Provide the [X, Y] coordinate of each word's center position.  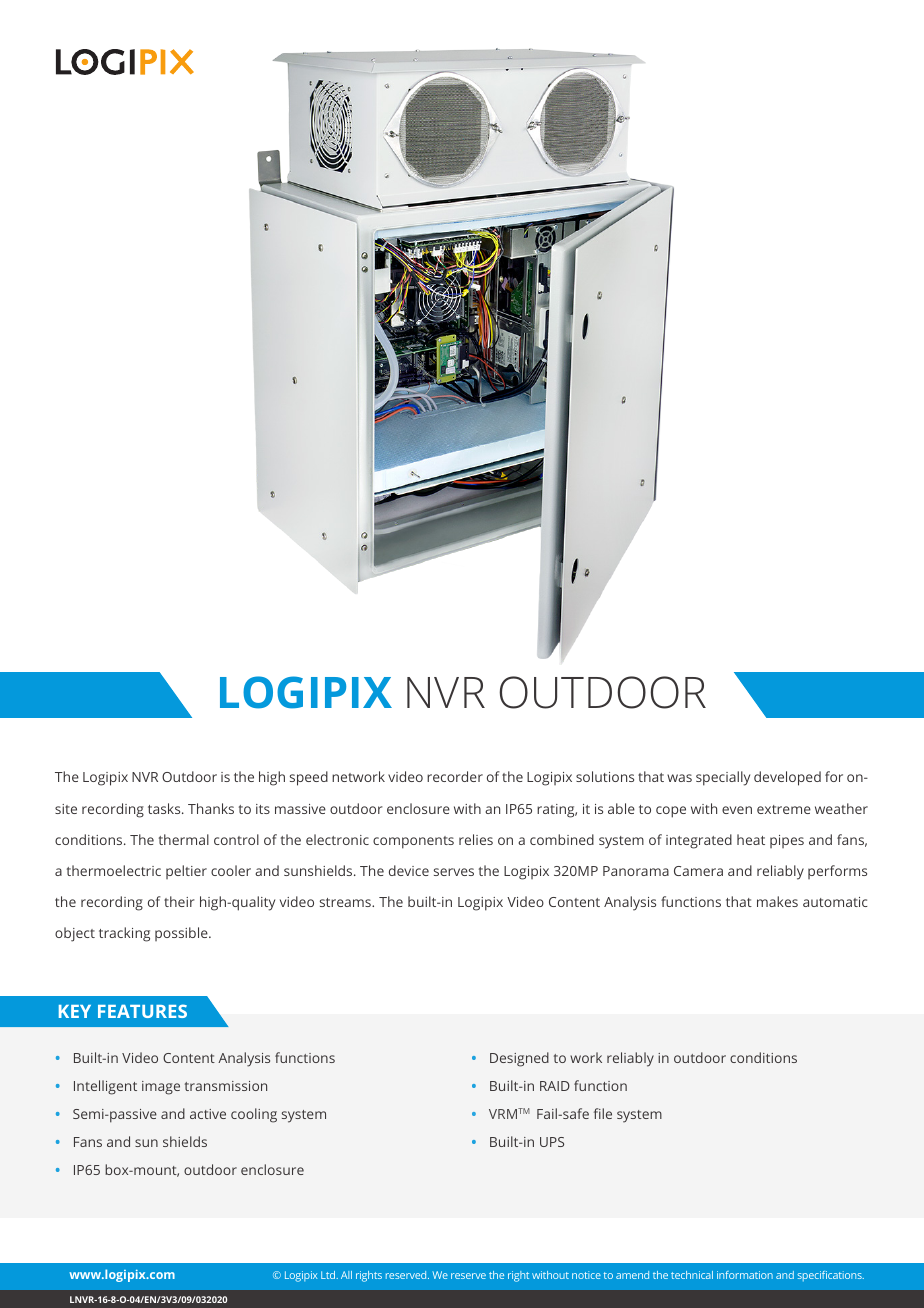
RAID [555, 1086]
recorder [455, 776]
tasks [165, 808]
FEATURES [142, 1011]
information [745, 1275]
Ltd [329, 1275]
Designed [519, 1059]
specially [723, 778]
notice [586, 1275]
